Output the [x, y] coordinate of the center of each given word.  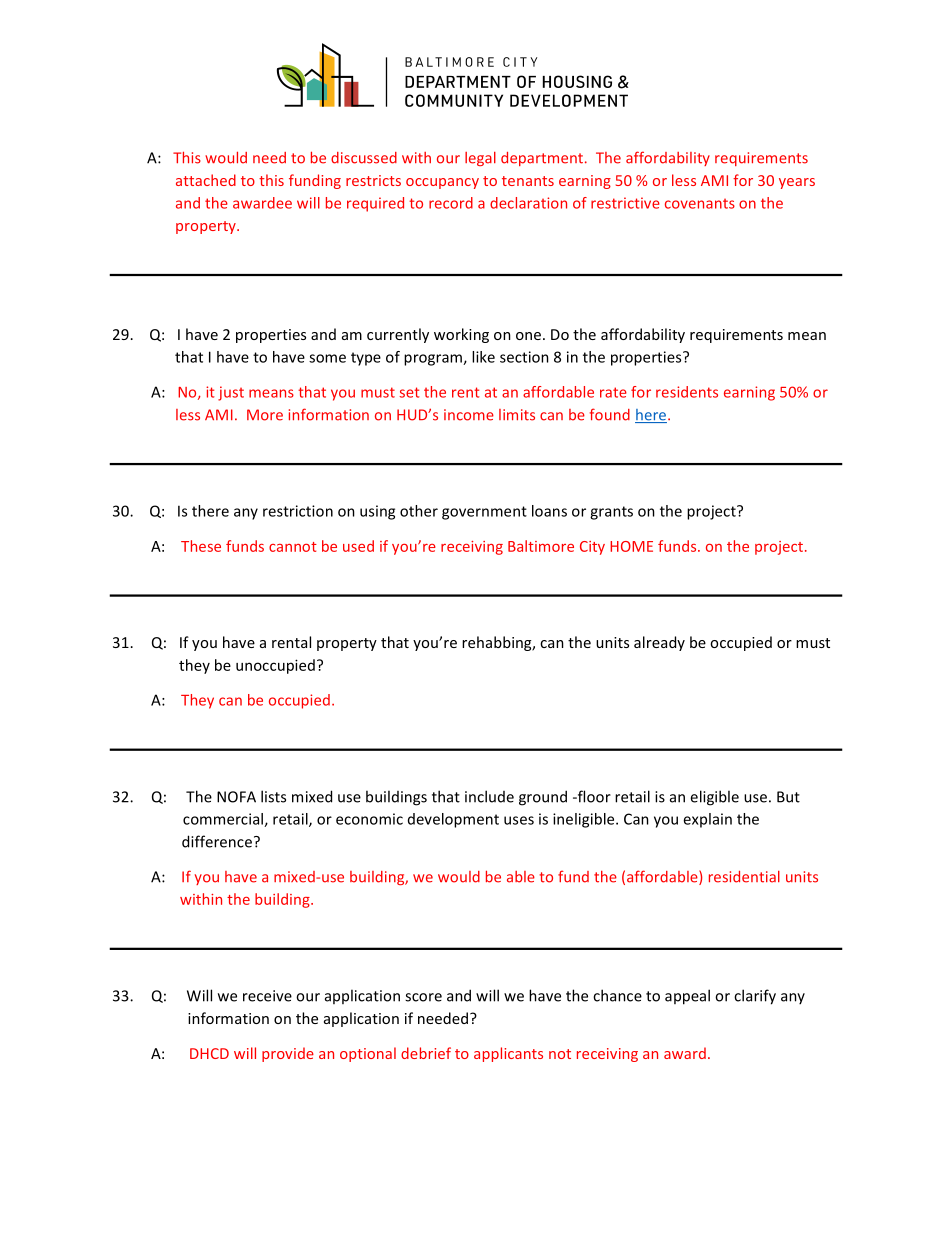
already [659, 643]
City [592, 548]
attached [206, 180]
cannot [293, 547]
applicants [508, 1054]
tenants [528, 181]
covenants [700, 204]
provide [288, 1054]
